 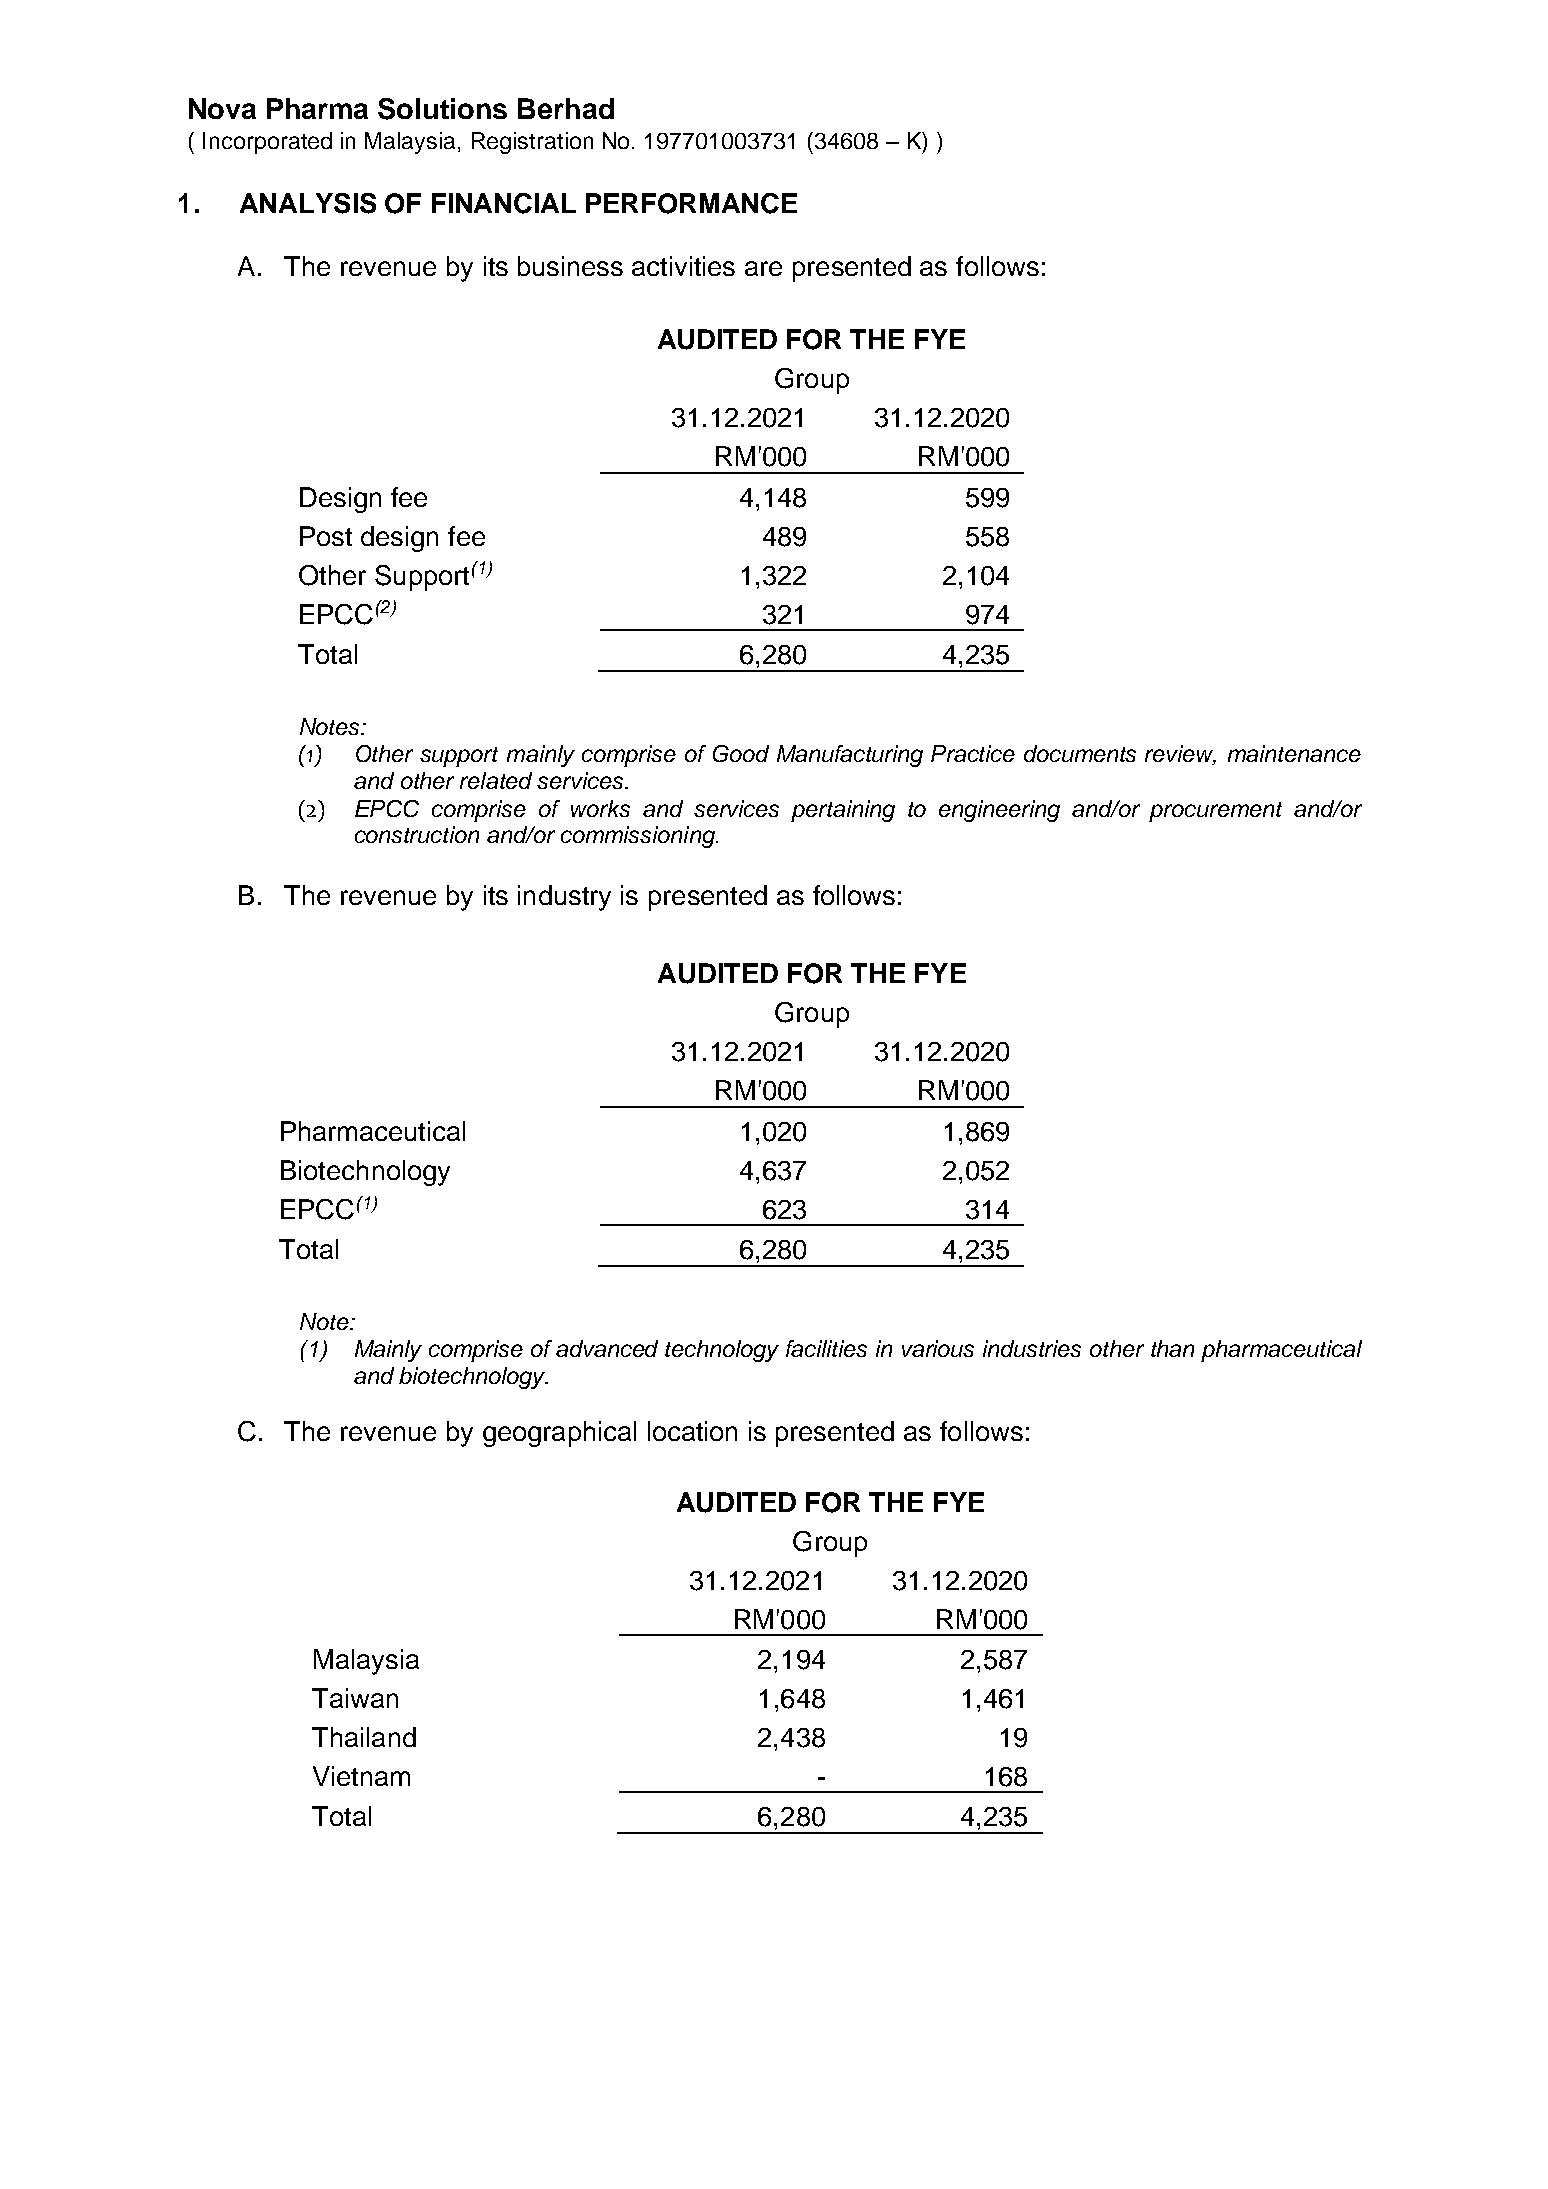 I want to click on geographical, so click(x=559, y=1434).
